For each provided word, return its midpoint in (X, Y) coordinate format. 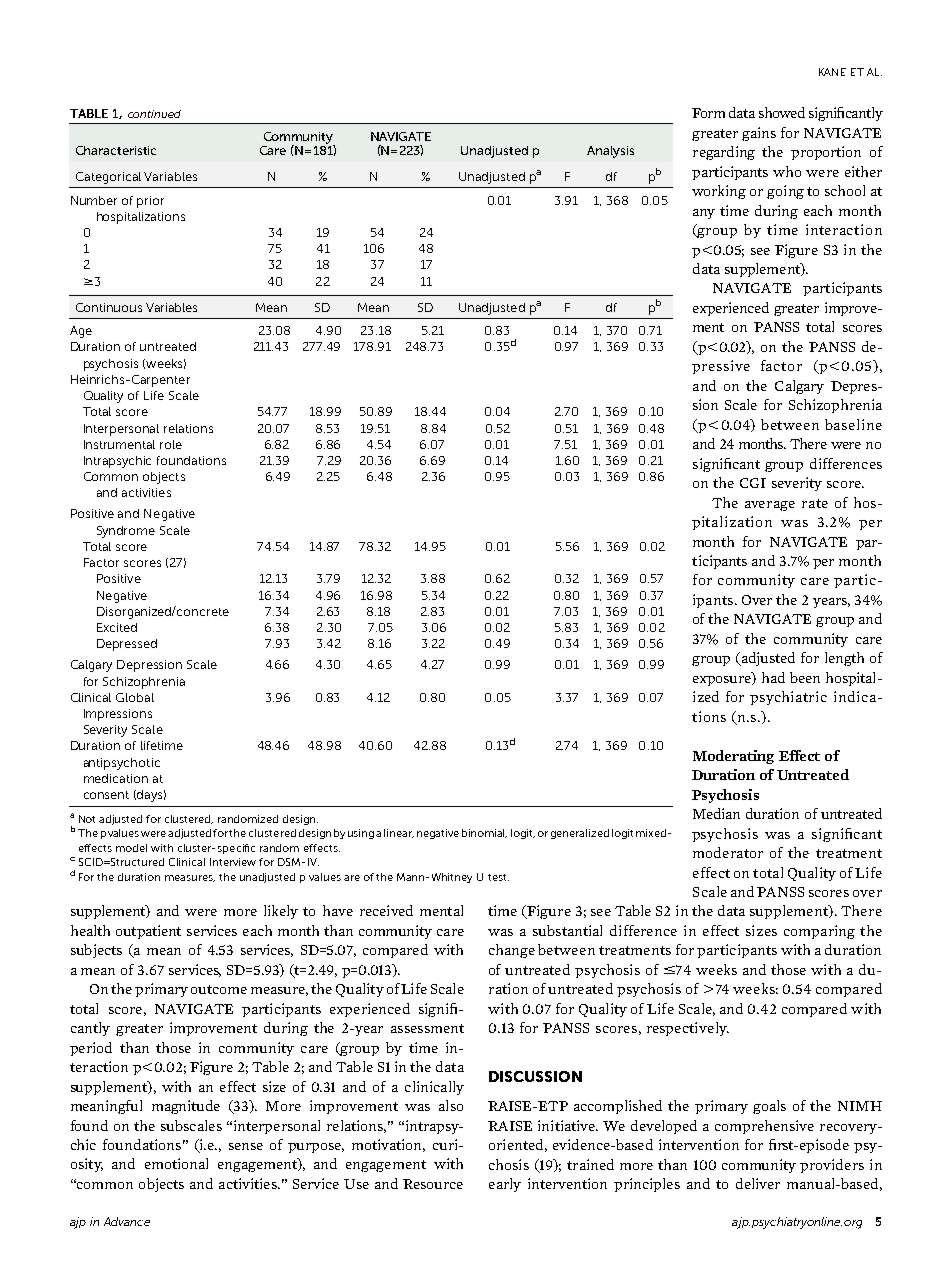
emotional (176, 1163)
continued (154, 114)
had (773, 677)
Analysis (610, 152)
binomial (484, 833)
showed (782, 112)
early (505, 1185)
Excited (117, 627)
